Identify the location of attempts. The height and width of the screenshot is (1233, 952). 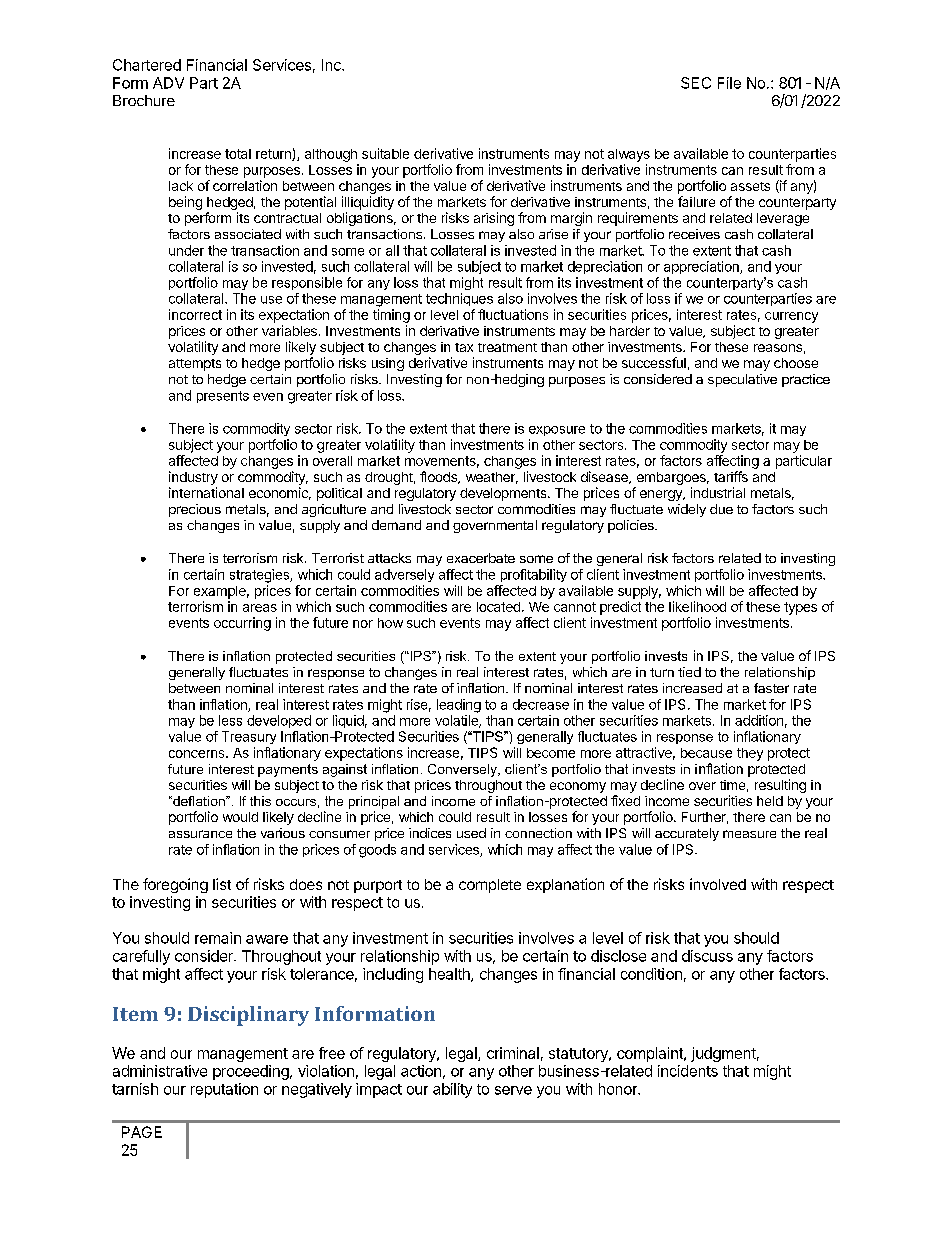
(195, 365).
